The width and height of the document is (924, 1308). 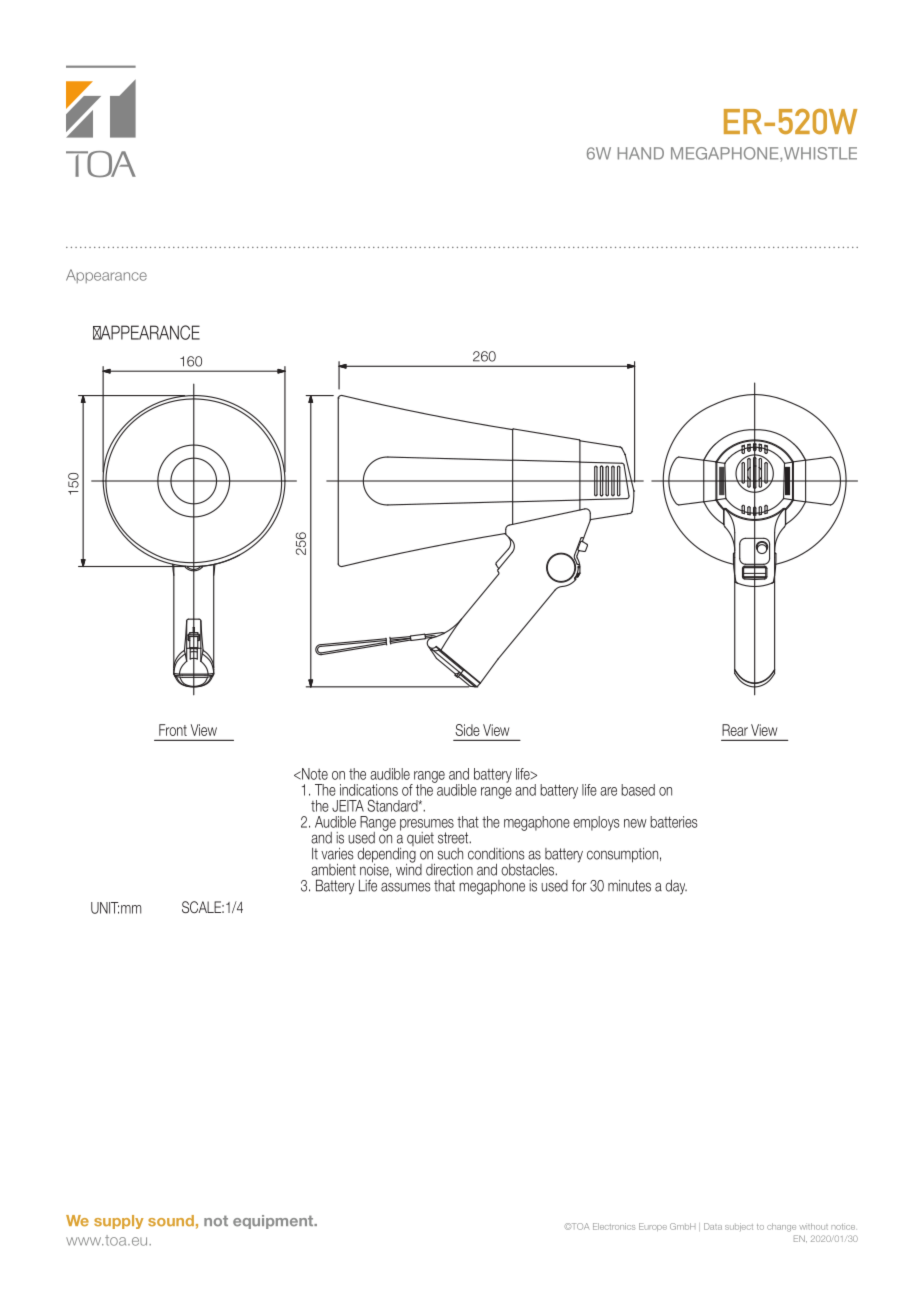 I want to click on Electronics, so click(x=614, y=1226).
